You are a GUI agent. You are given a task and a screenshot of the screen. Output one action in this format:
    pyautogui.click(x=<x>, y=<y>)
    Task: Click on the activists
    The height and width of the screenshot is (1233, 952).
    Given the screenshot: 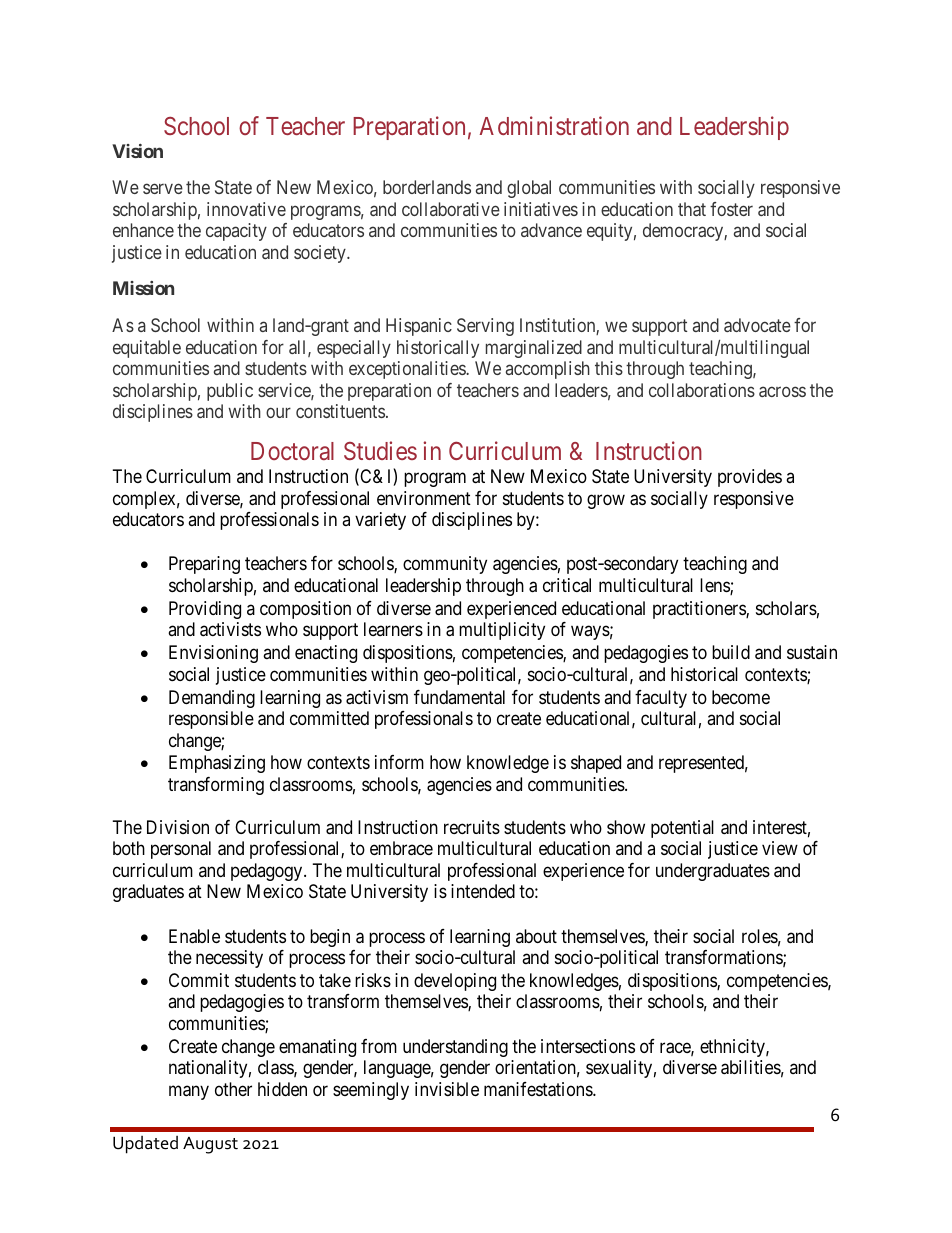 What is the action you would take?
    pyautogui.click(x=230, y=629)
